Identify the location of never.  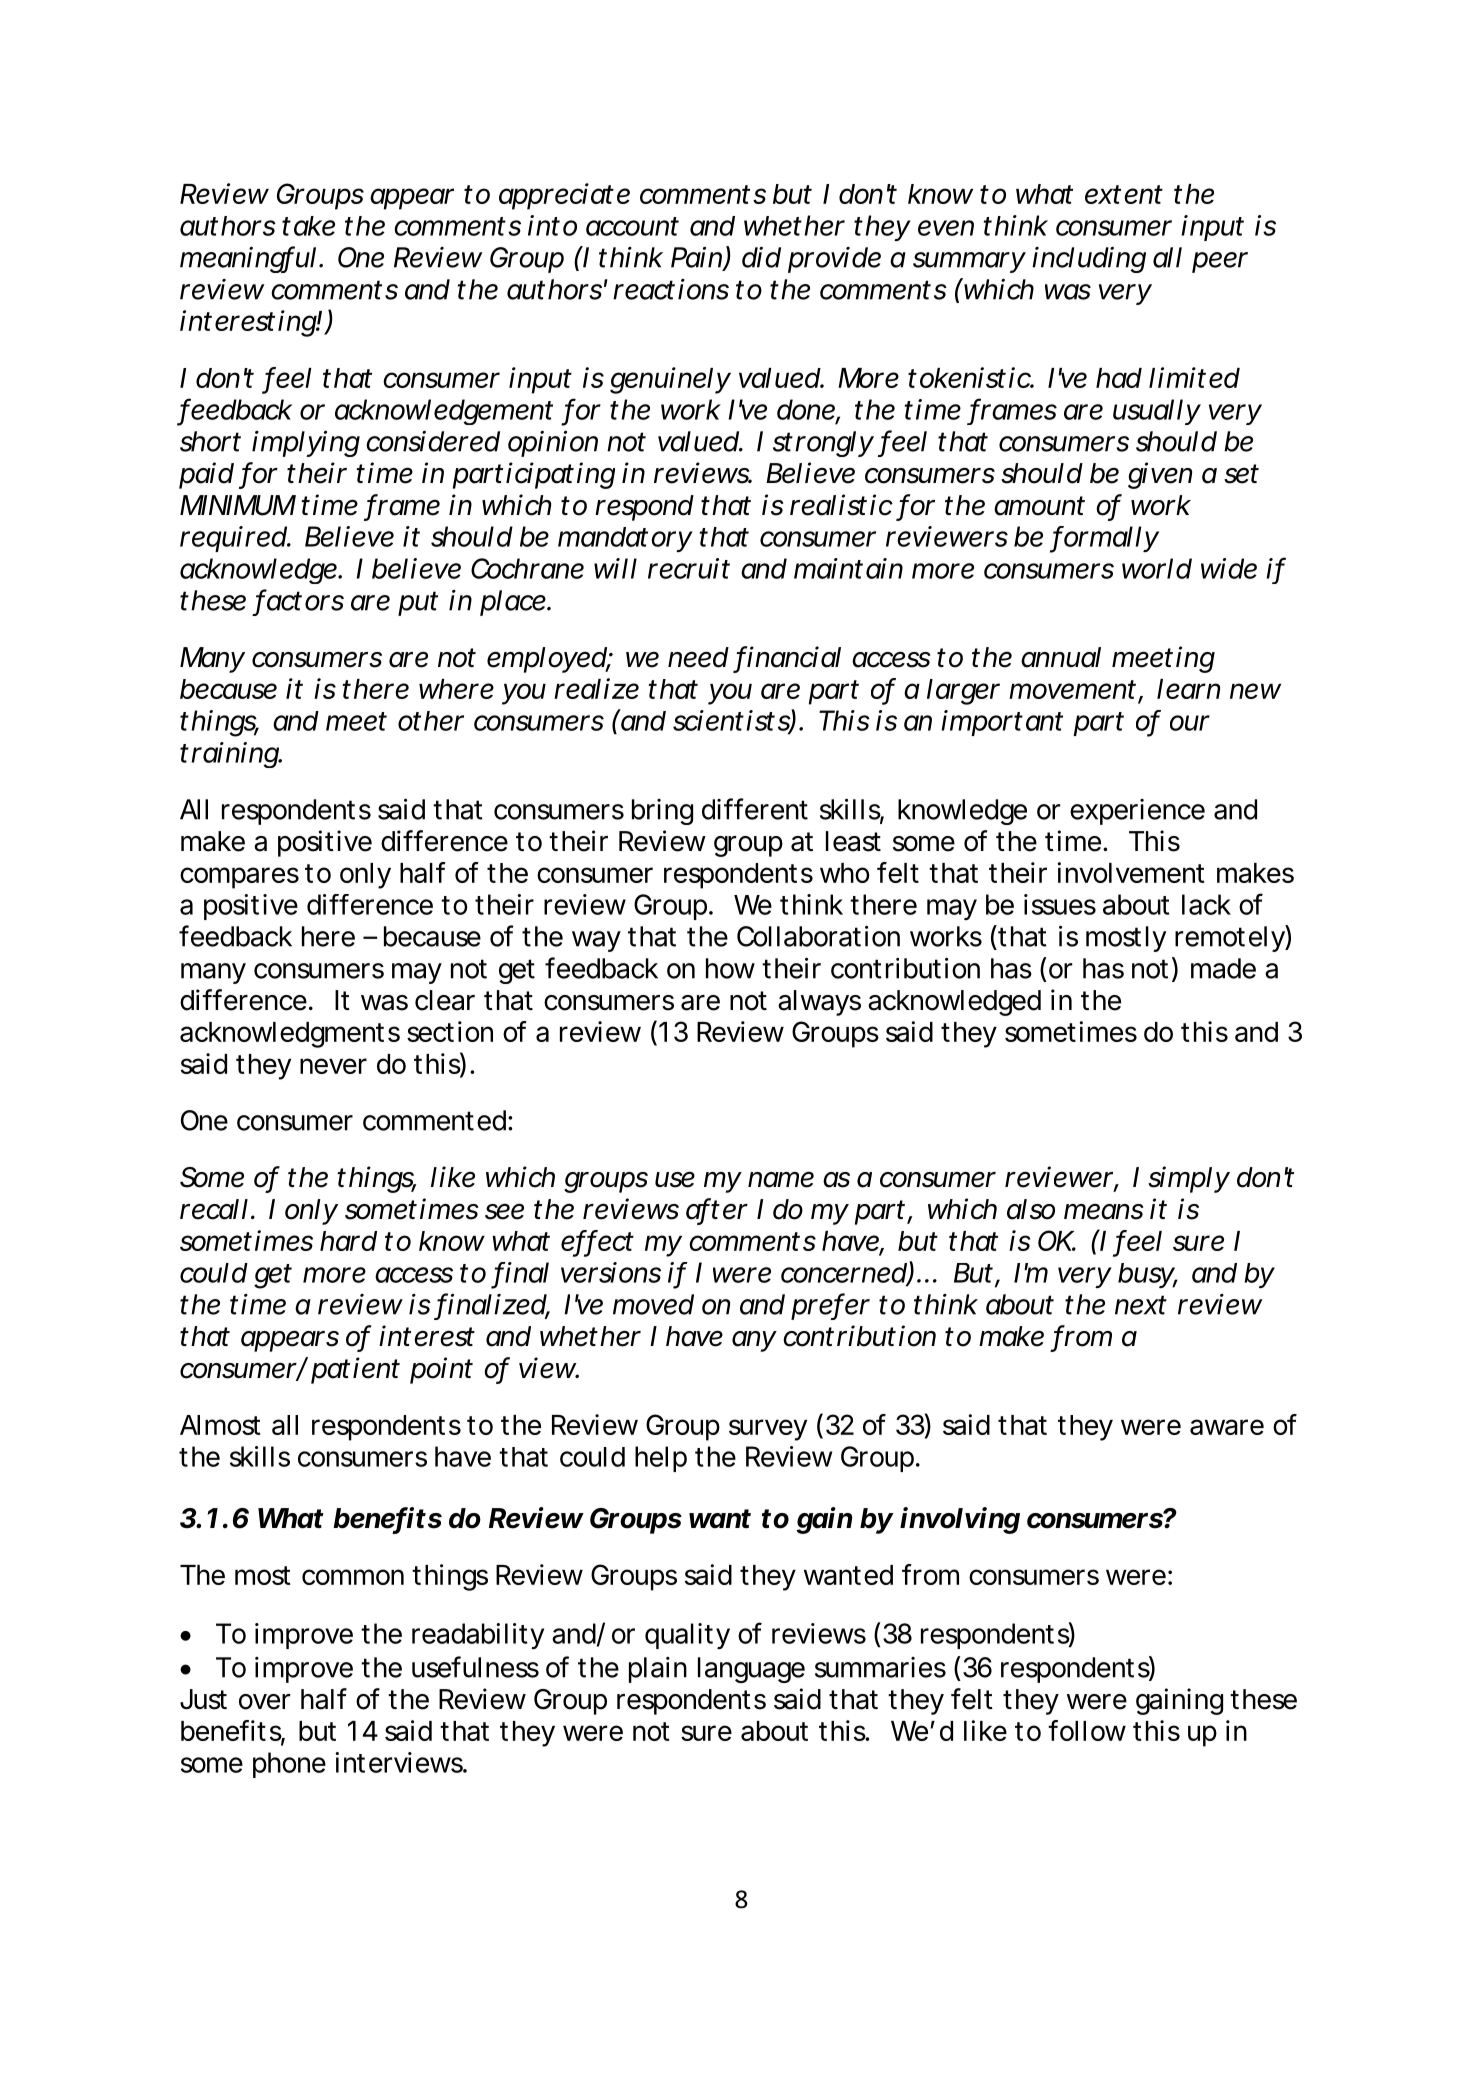
(333, 1066).
